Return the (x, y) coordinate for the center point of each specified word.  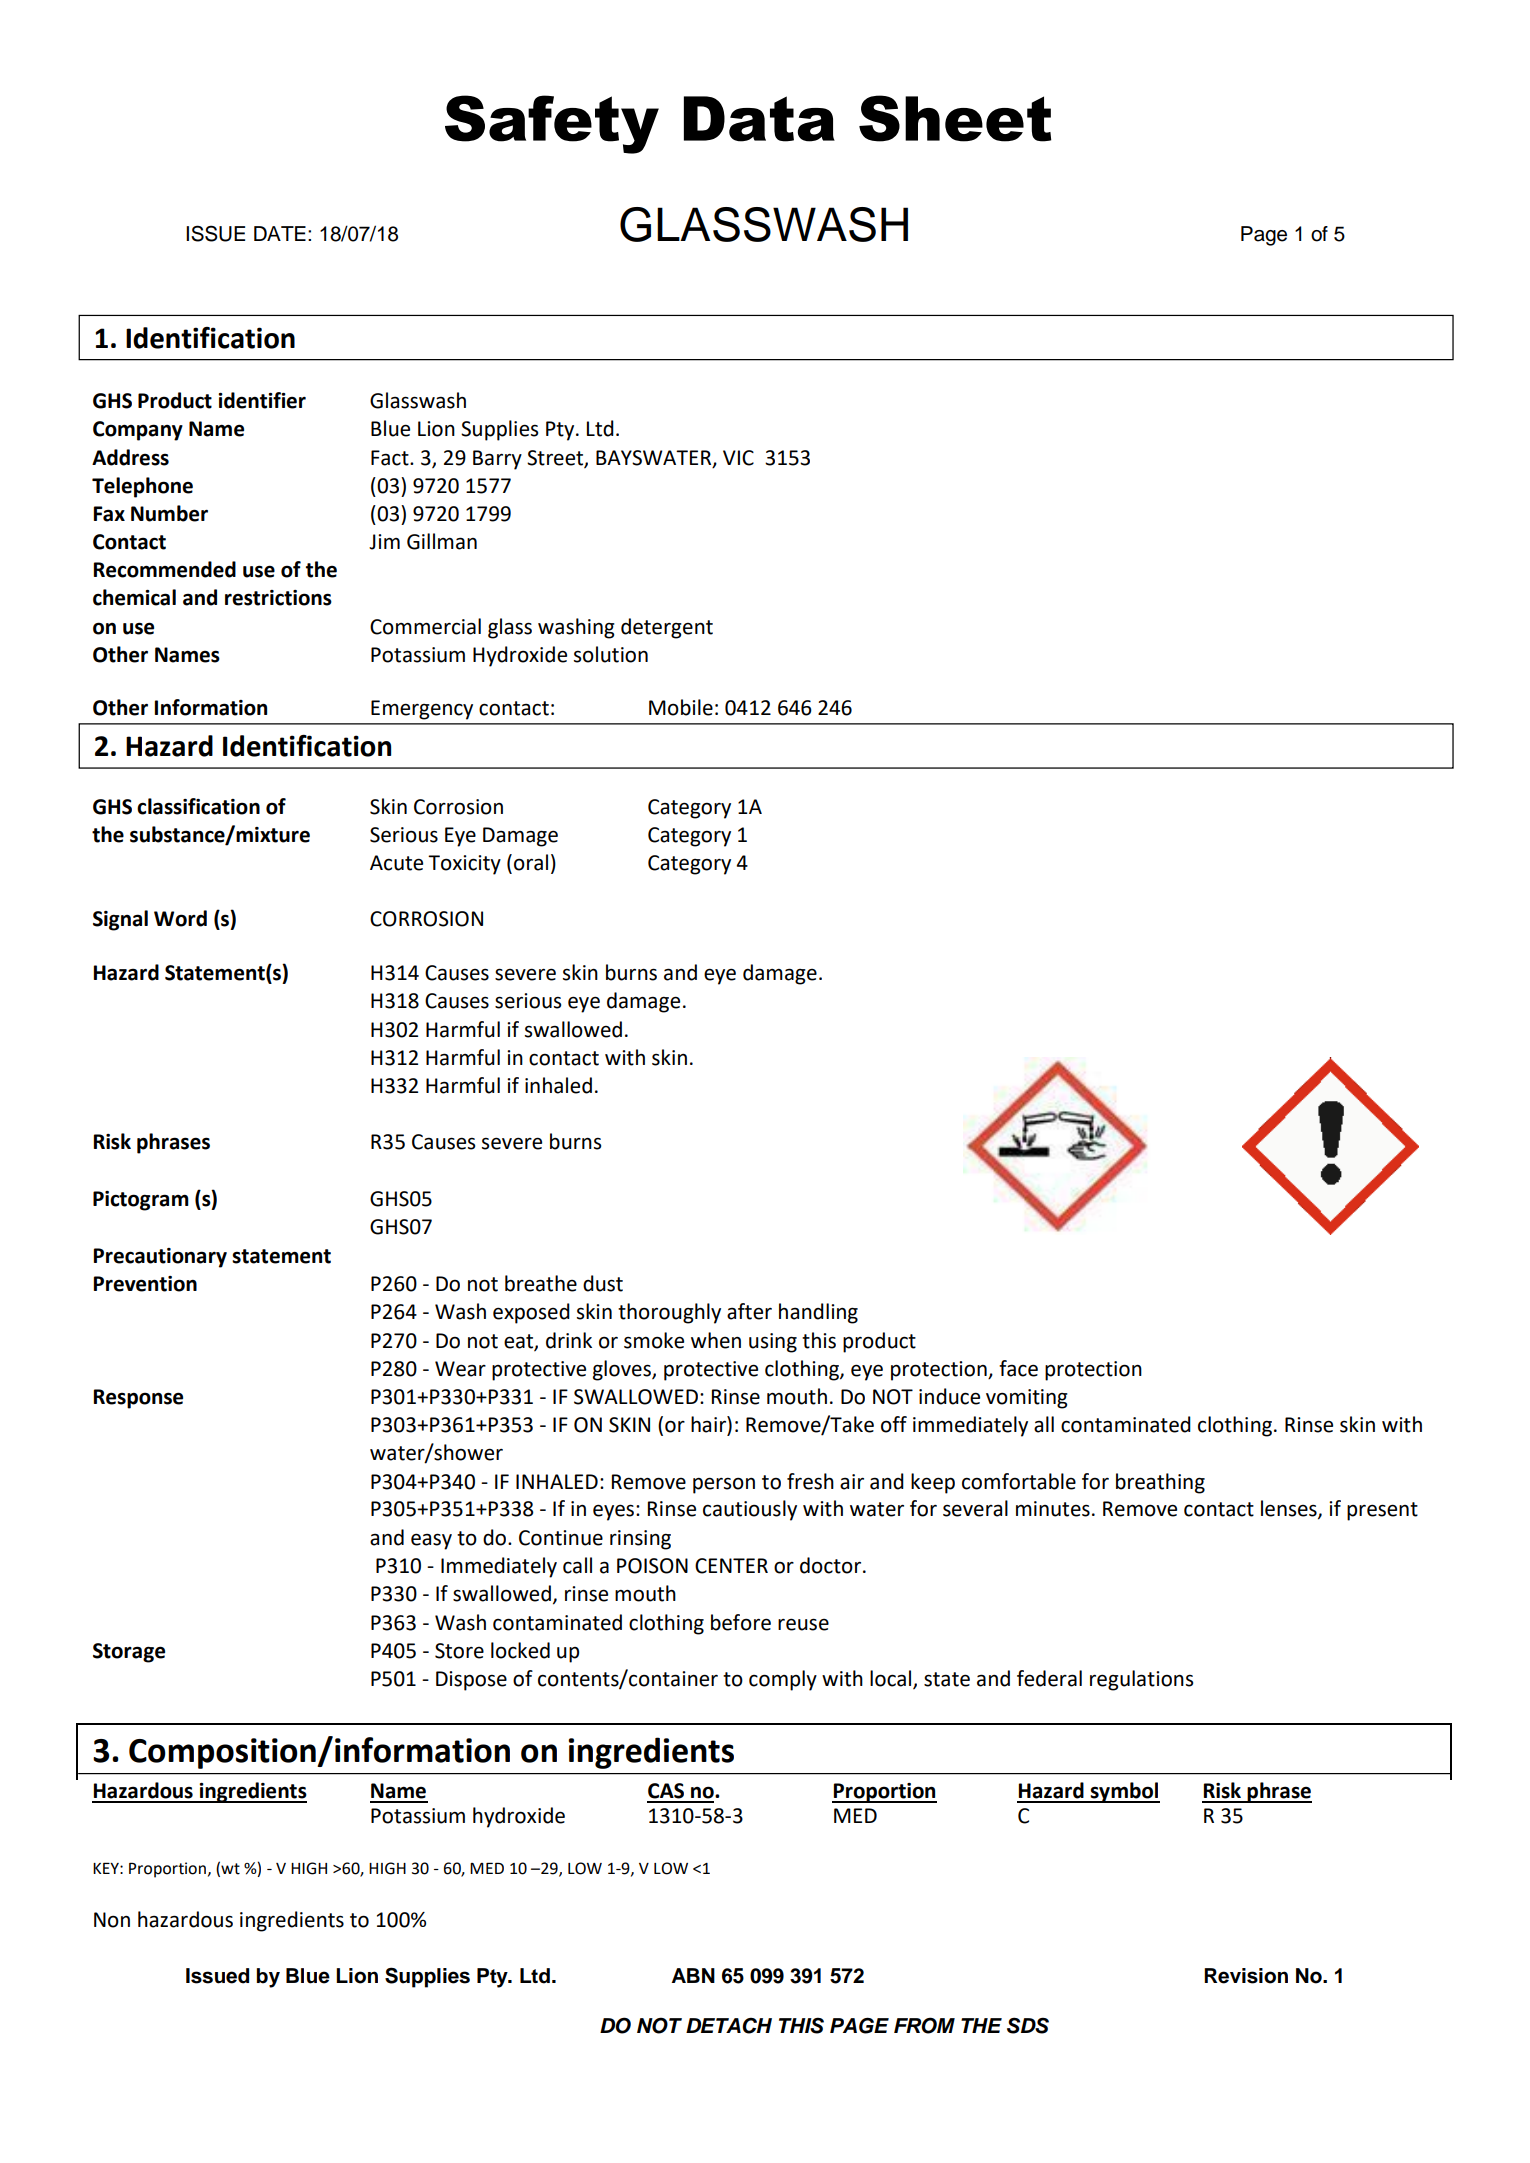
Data (759, 119)
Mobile (681, 707)
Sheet (955, 118)
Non (112, 1920)
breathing (1160, 1483)
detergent (667, 628)
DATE (280, 233)
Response (138, 1399)
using (773, 1343)
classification (198, 806)
